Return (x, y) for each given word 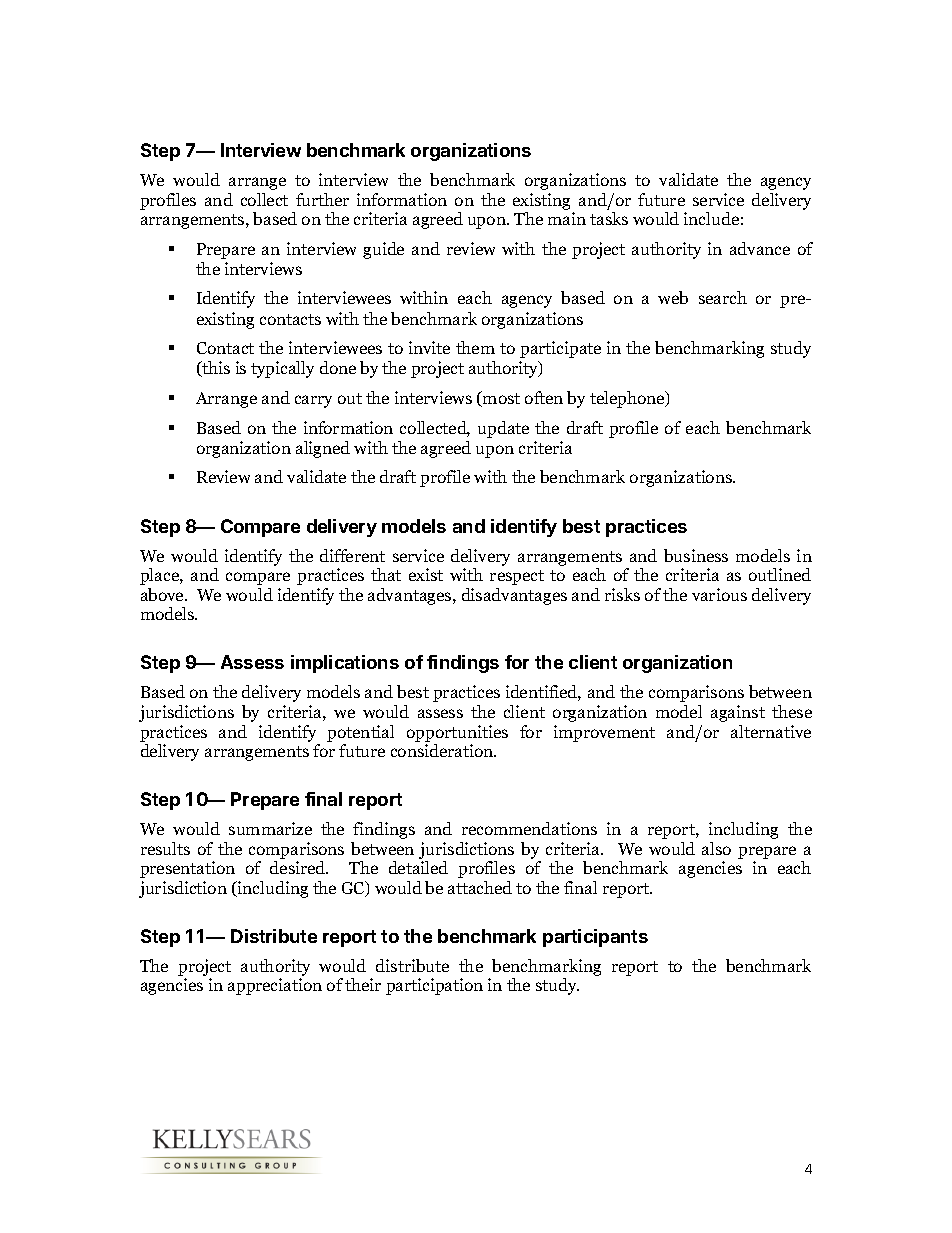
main (567, 218)
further (322, 199)
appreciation (275, 986)
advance (760, 248)
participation (434, 986)
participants (595, 938)
